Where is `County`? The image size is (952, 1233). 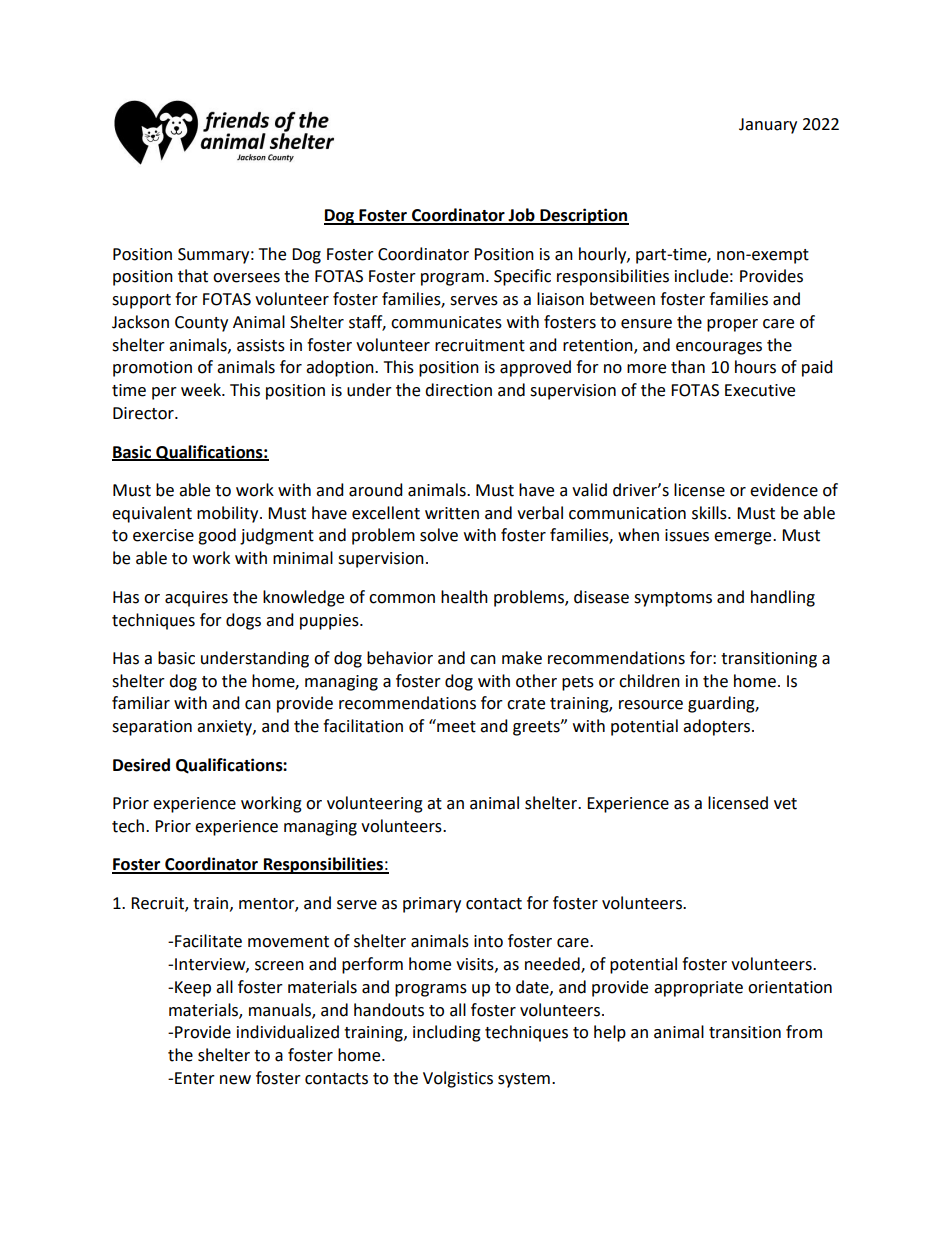
County is located at coordinates (201, 324).
